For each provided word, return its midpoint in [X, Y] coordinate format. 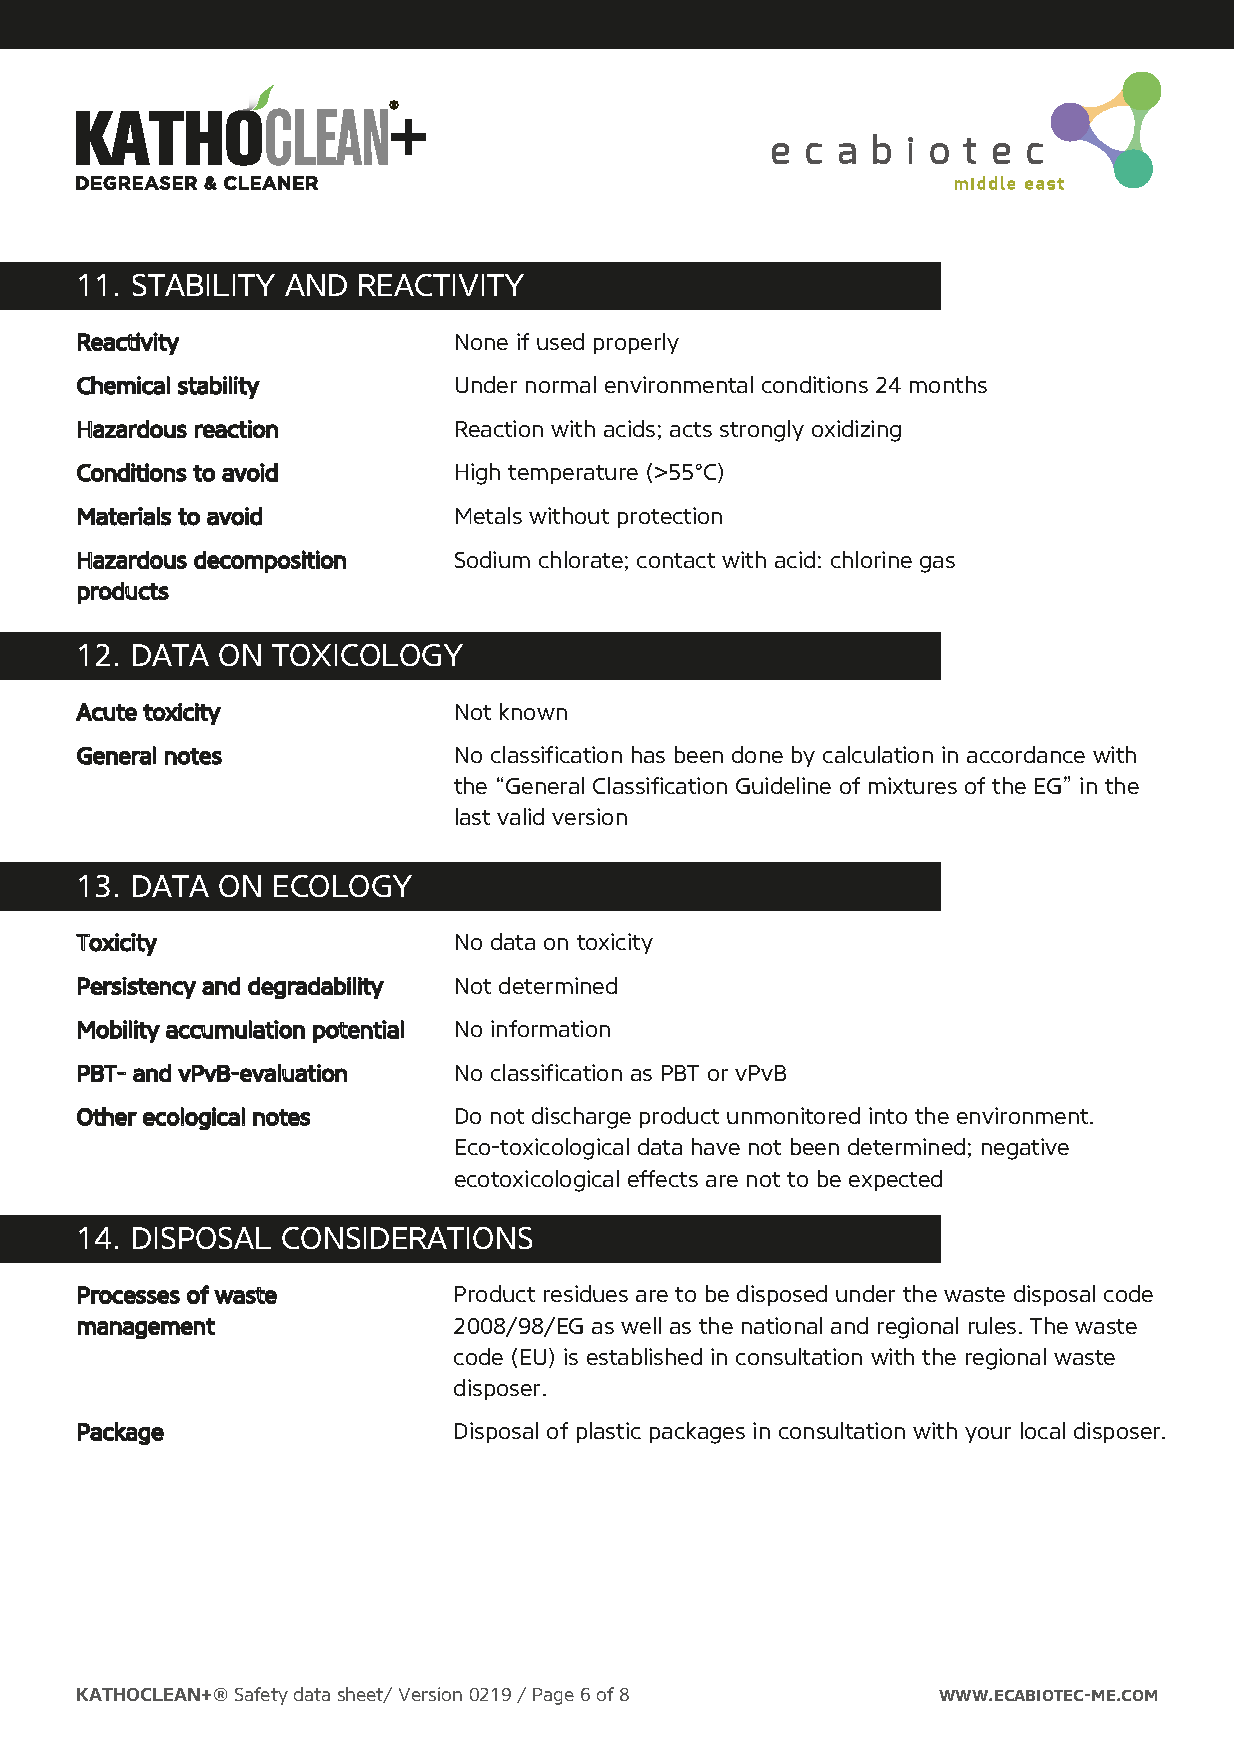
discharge [581, 1118]
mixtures [913, 785]
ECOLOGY [343, 886]
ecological [194, 1118]
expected [895, 1180]
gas [937, 564]
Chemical [123, 385]
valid [520, 816]
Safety [261, 1696]
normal [561, 384]
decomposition [270, 561]
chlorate [581, 559]
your [988, 1435]
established [644, 1356]
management [146, 1328]
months [948, 384]
